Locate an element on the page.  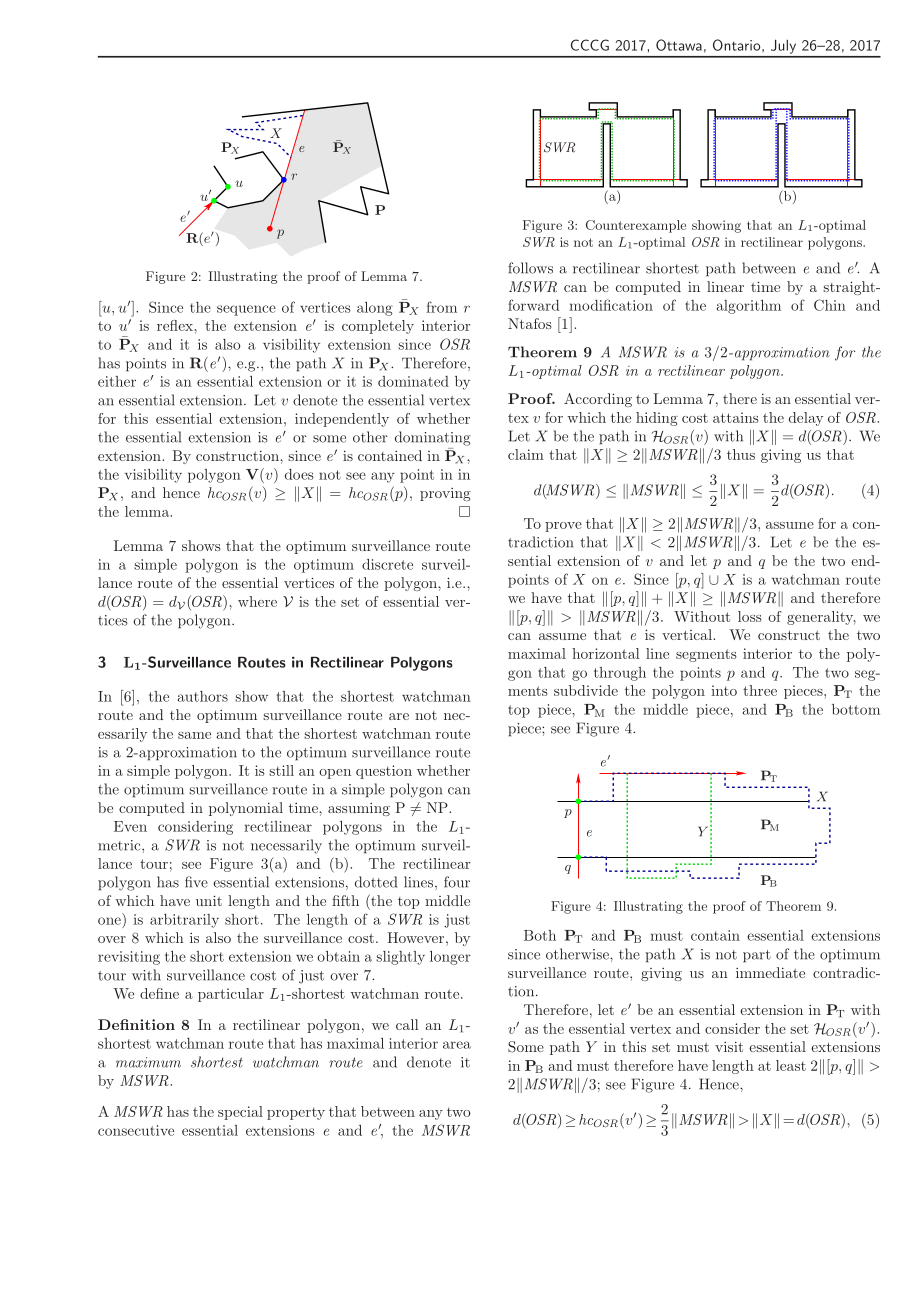
sequence is located at coordinates (246, 310).
